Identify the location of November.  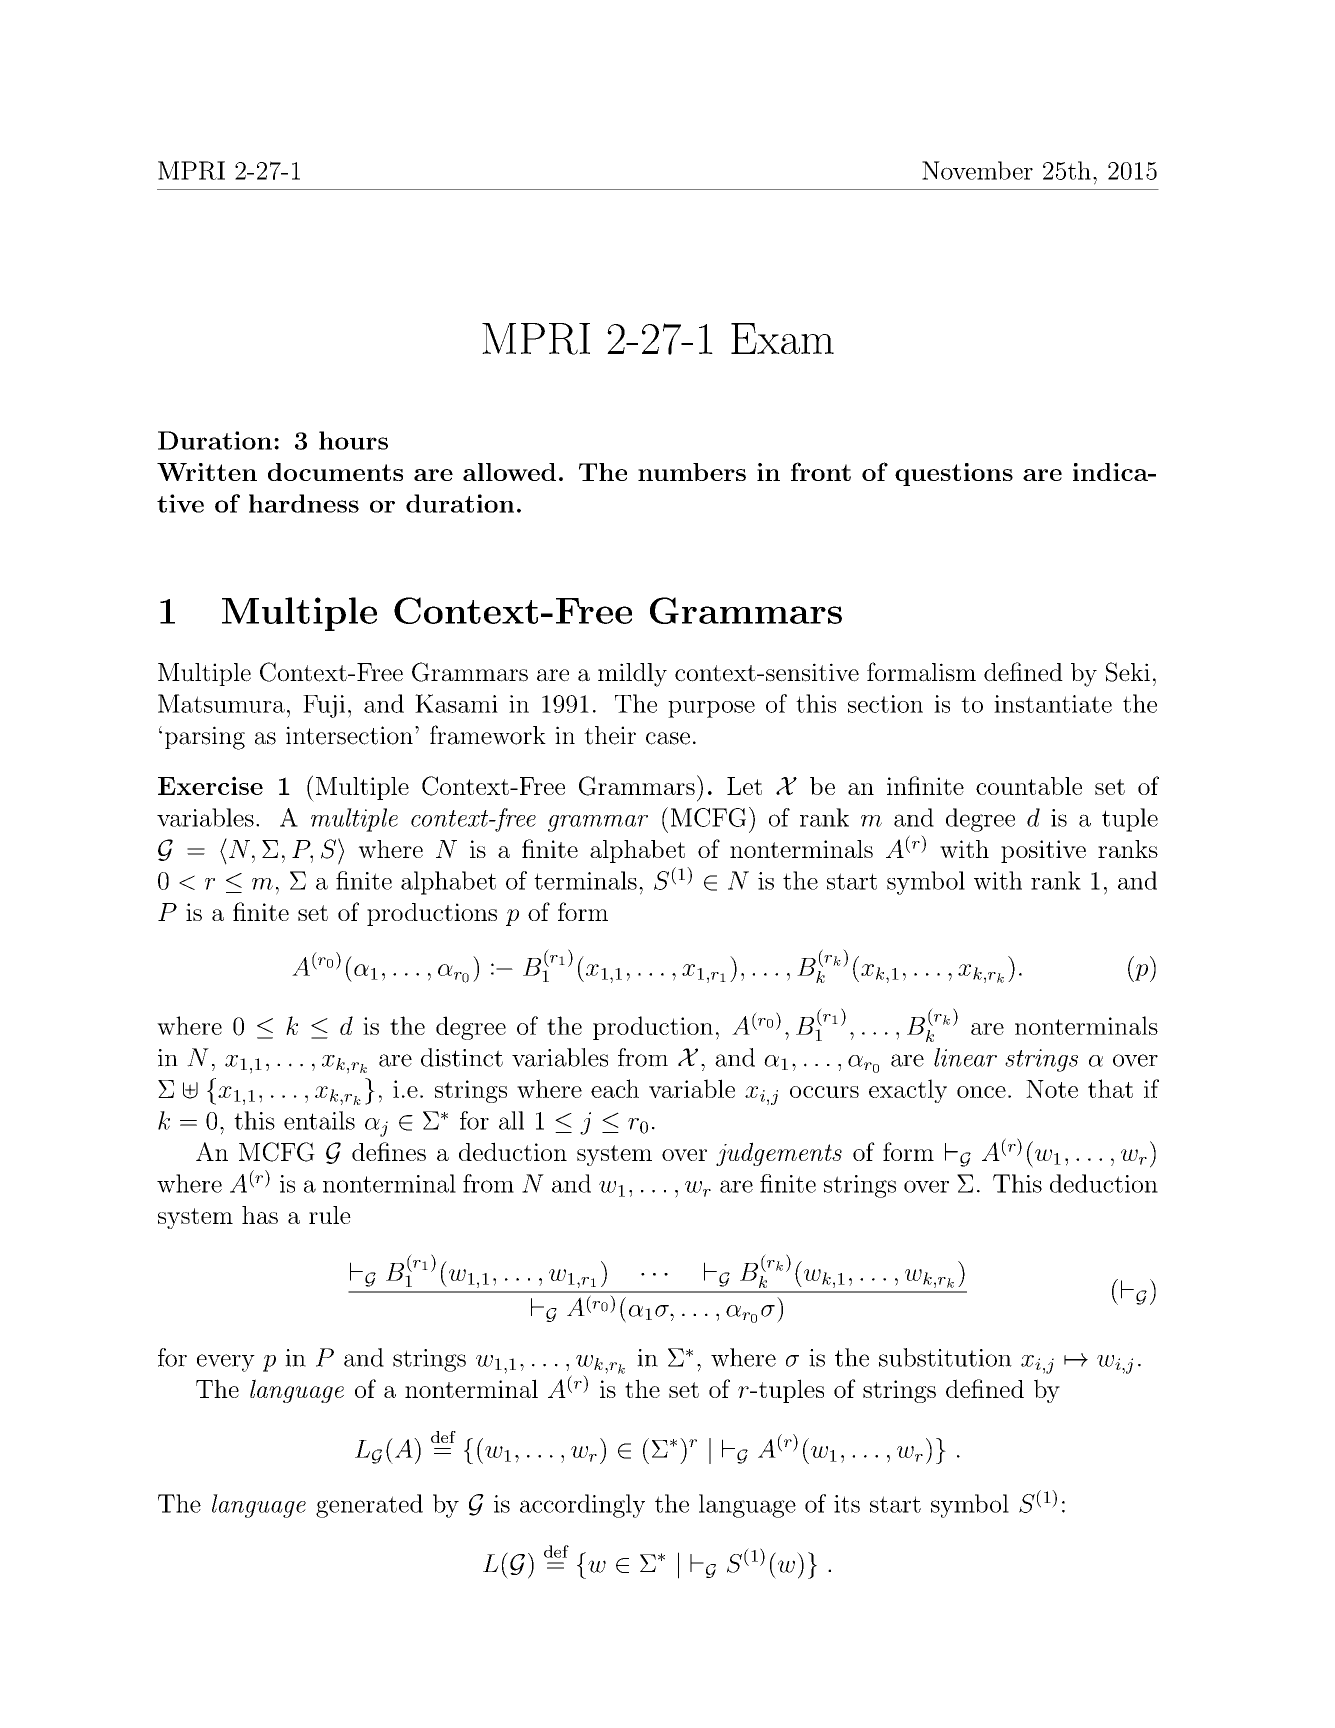
(977, 170).
